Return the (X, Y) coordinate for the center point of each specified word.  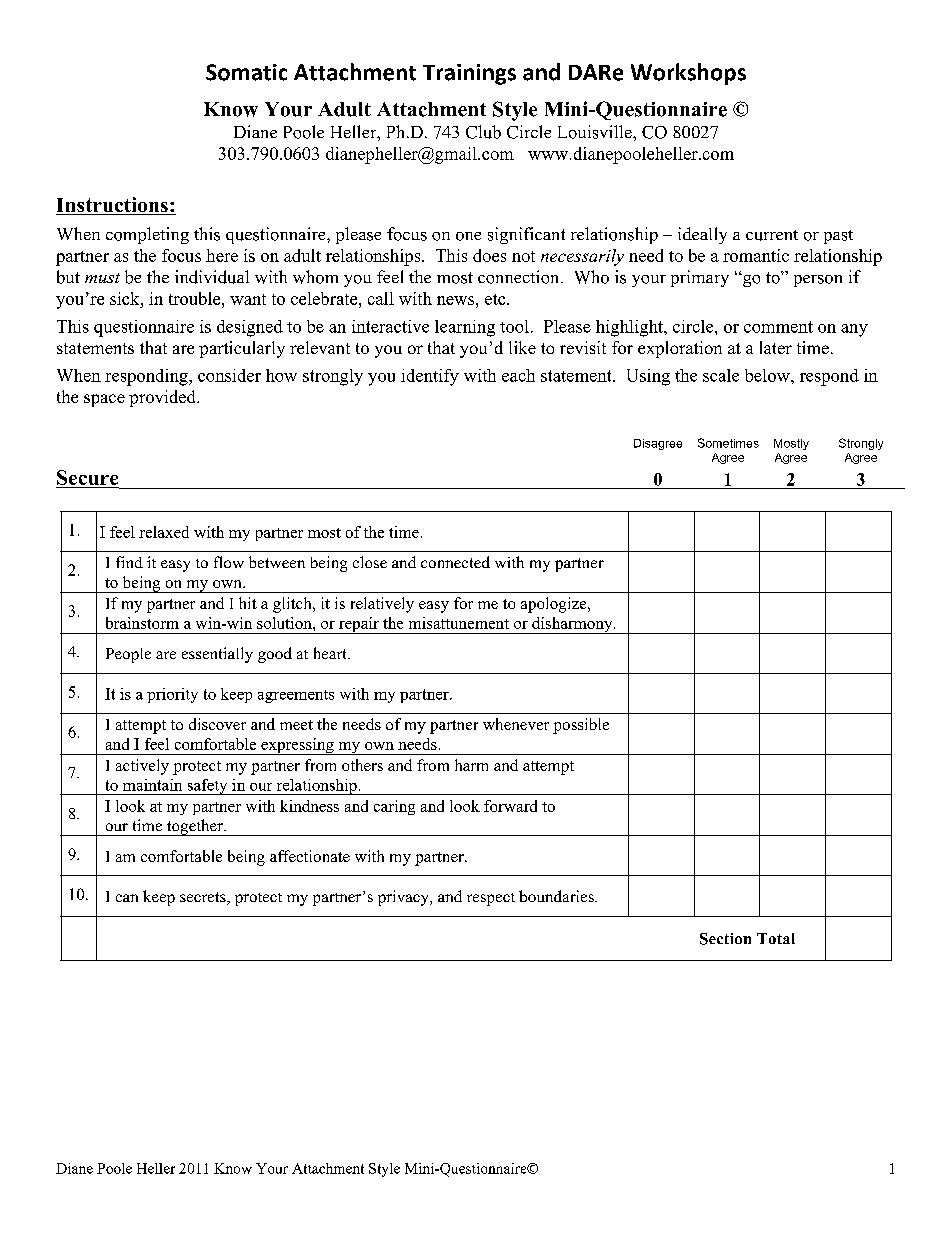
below (768, 375)
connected (455, 562)
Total (776, 938)
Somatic (246, 72)
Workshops (688, 74)
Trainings (469, 74)
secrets (204, 898)
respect (491, 899)
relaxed (164, 532)
